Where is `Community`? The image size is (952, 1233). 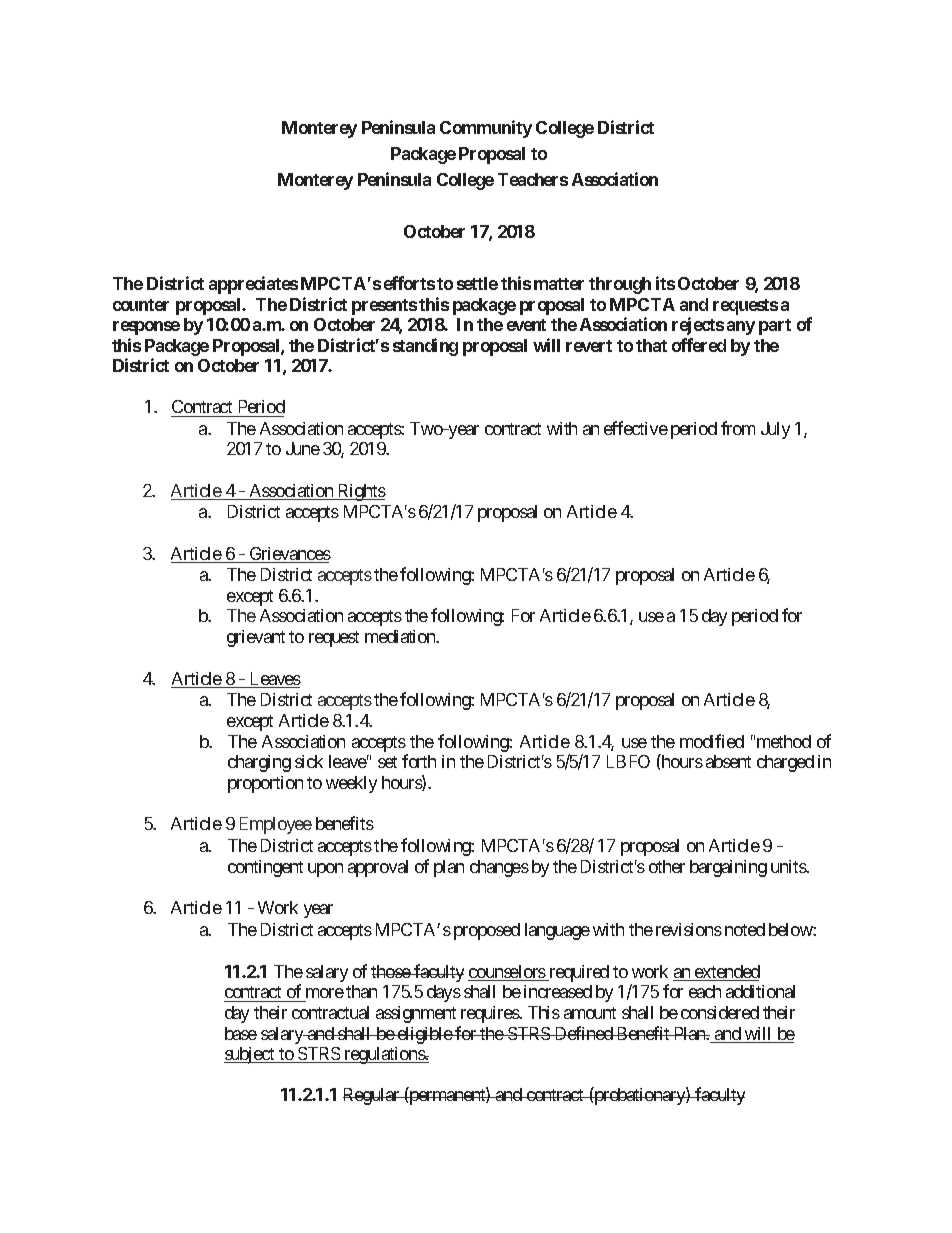
Community is located at coordinates (486, 129).
